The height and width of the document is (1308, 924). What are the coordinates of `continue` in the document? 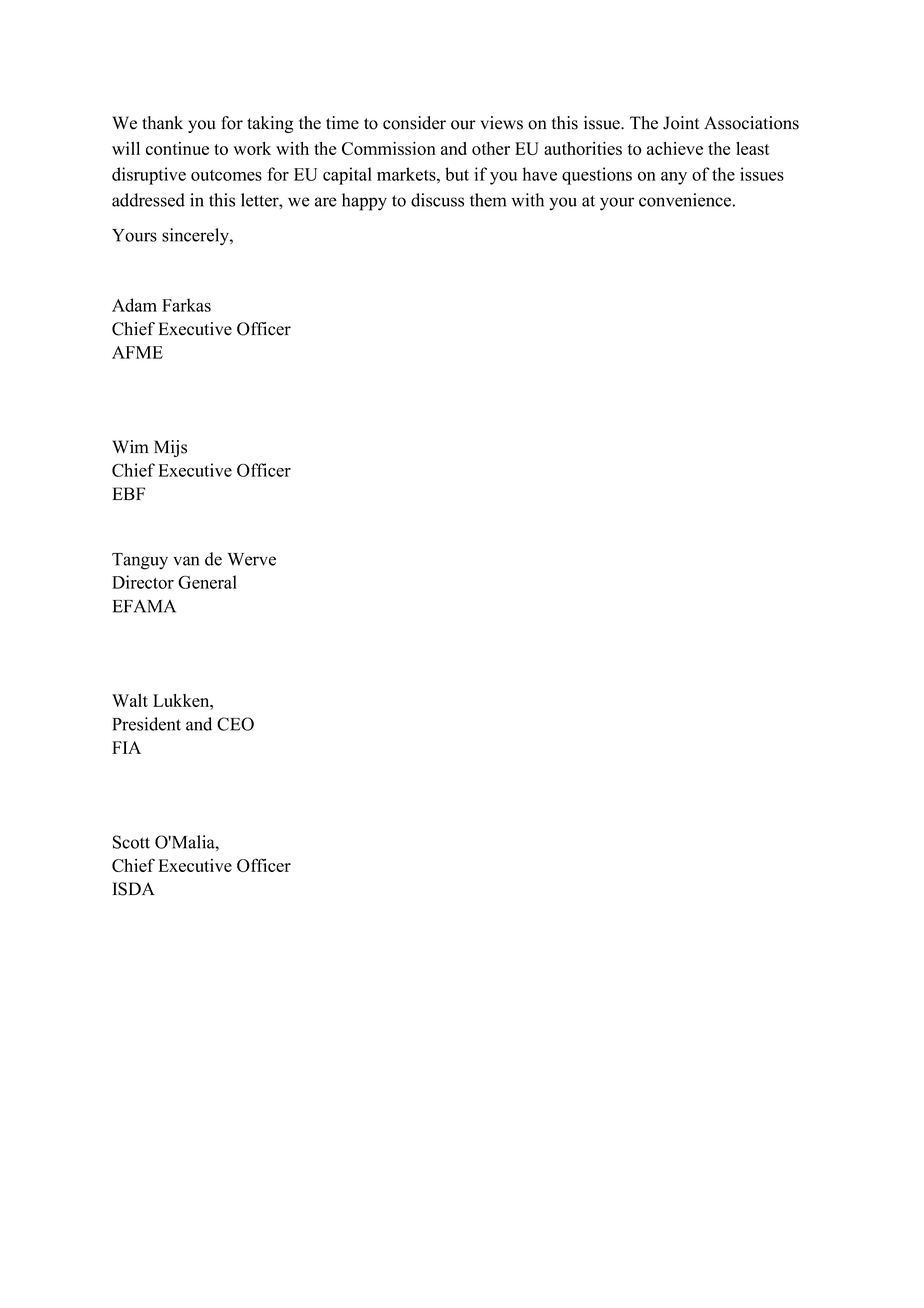 It's located at (177, 148).
